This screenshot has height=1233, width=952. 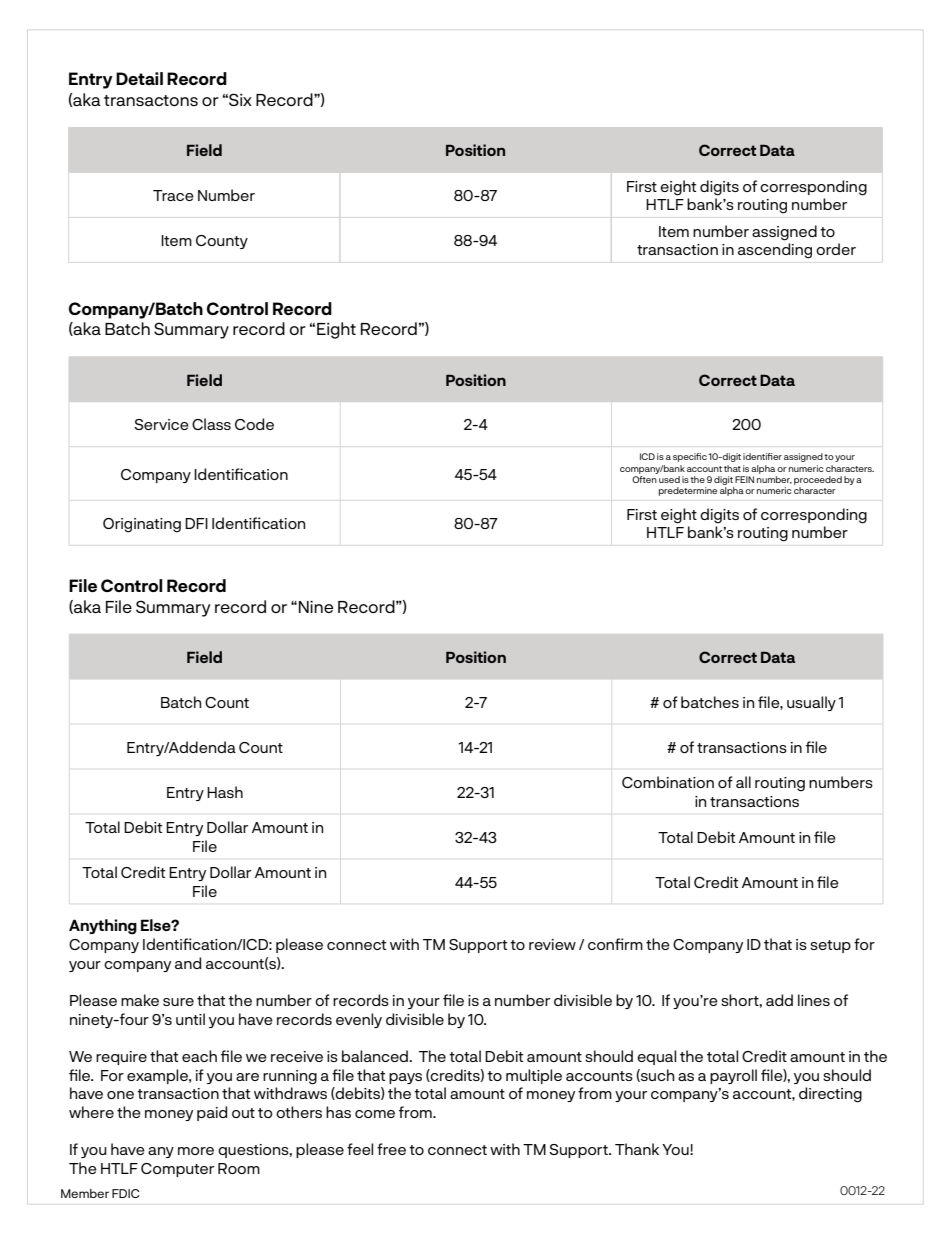 I want to click on Thank, so click(x=637, y=1149).
